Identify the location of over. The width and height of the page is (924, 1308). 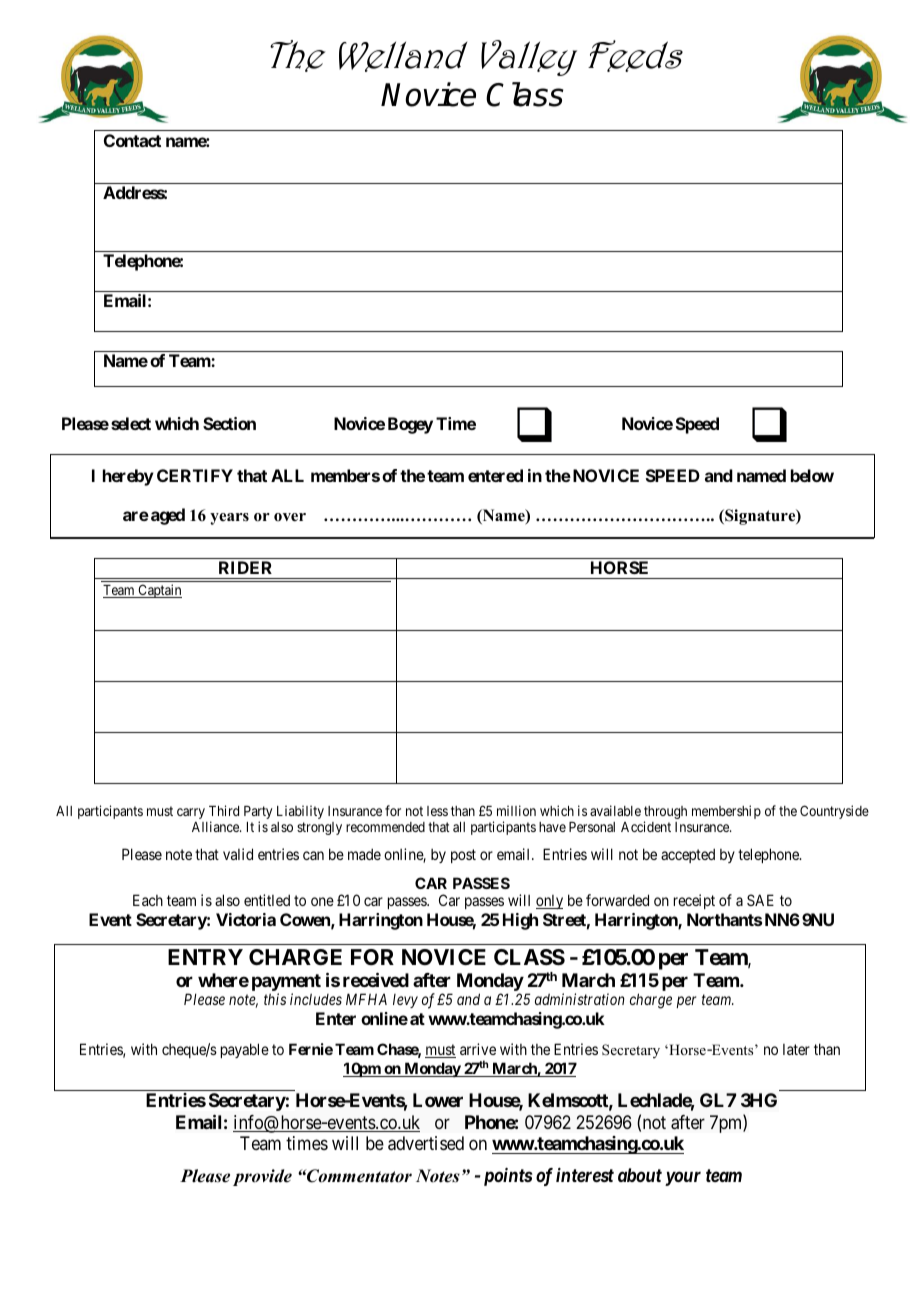
(290, 517).
